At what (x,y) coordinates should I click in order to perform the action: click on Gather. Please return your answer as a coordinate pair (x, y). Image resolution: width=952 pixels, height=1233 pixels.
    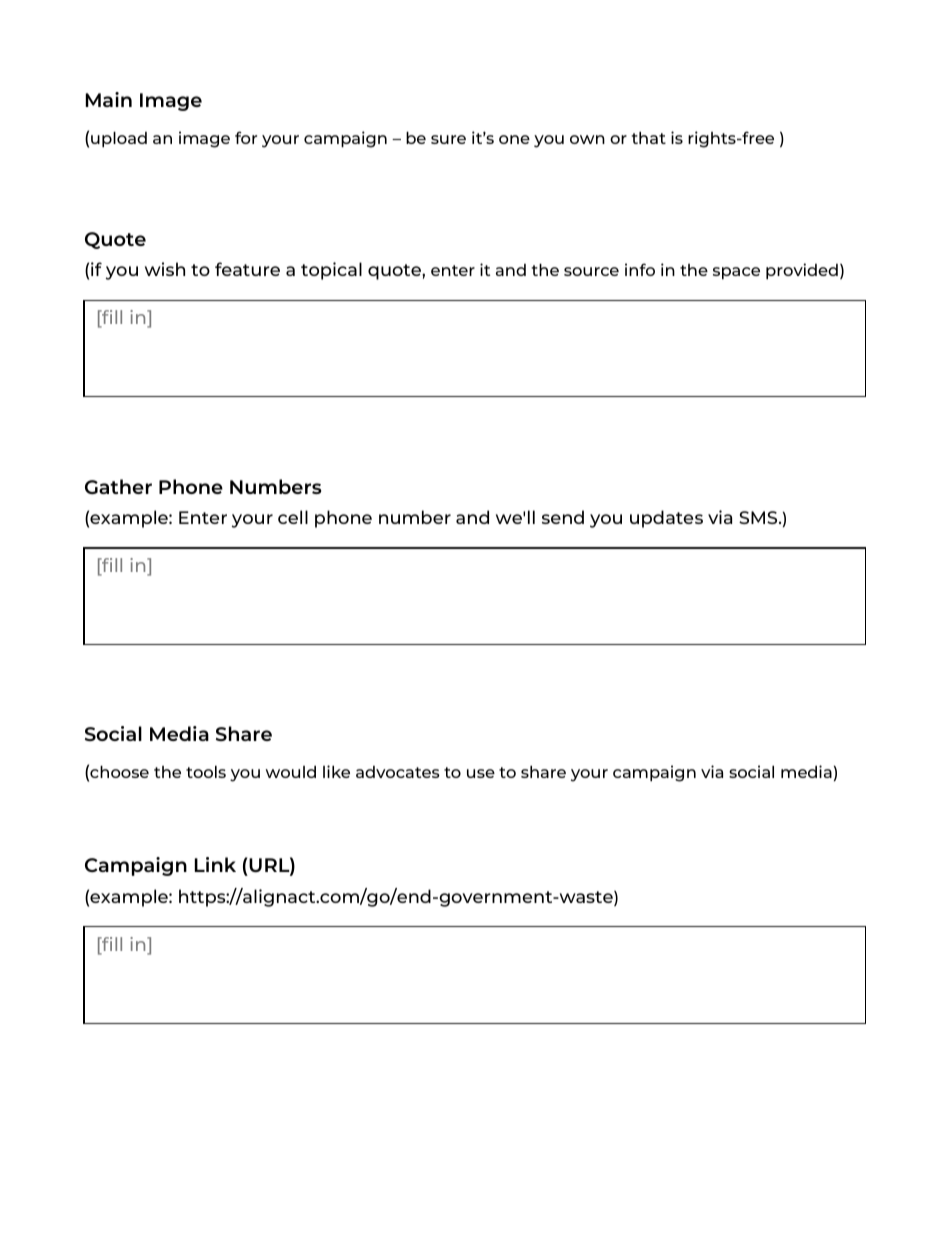
    Looking at the image, I should click on (118, 486).
